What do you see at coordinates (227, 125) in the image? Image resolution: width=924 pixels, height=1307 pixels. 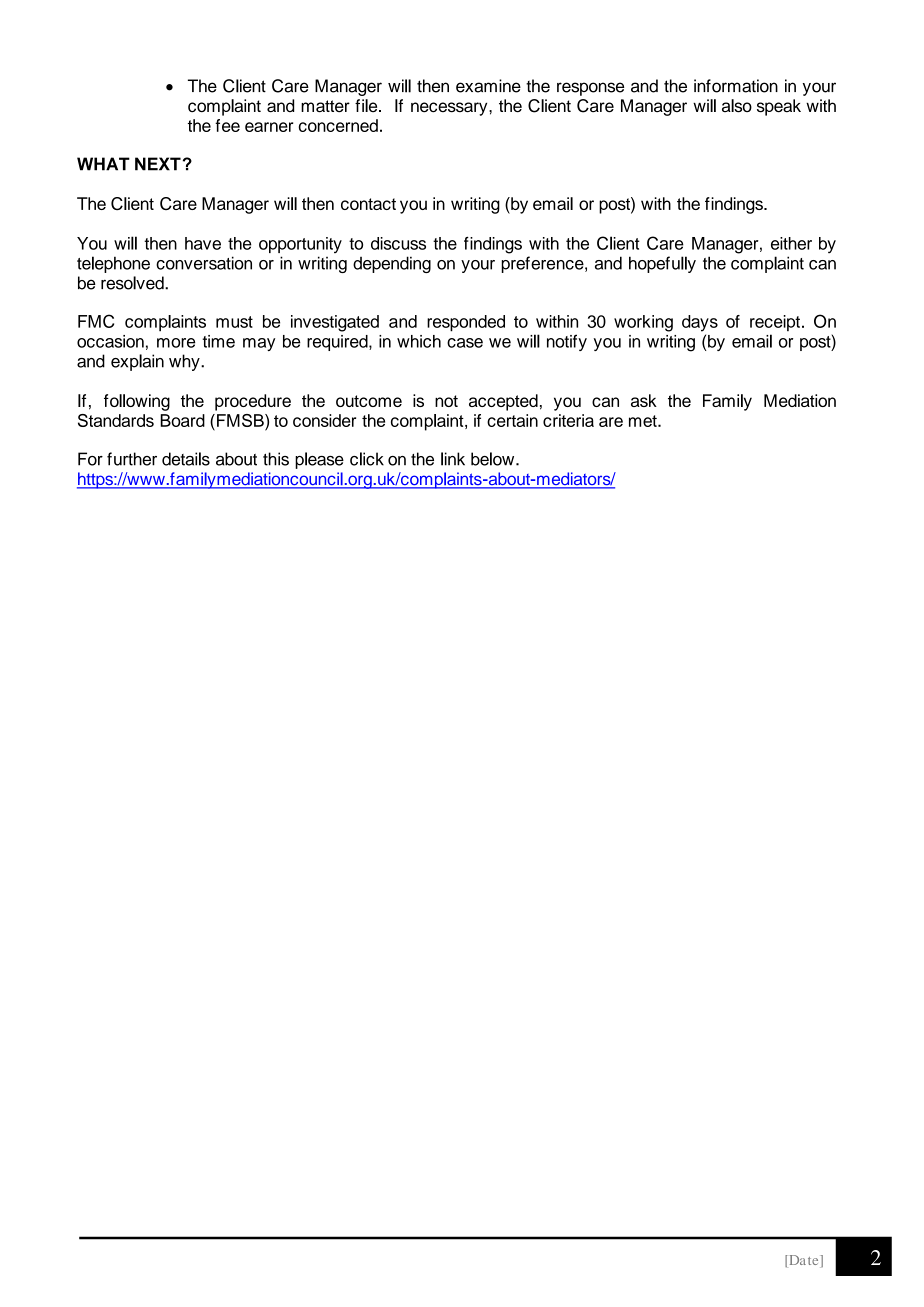 I see `fee` at bounding box center [227, 125].
